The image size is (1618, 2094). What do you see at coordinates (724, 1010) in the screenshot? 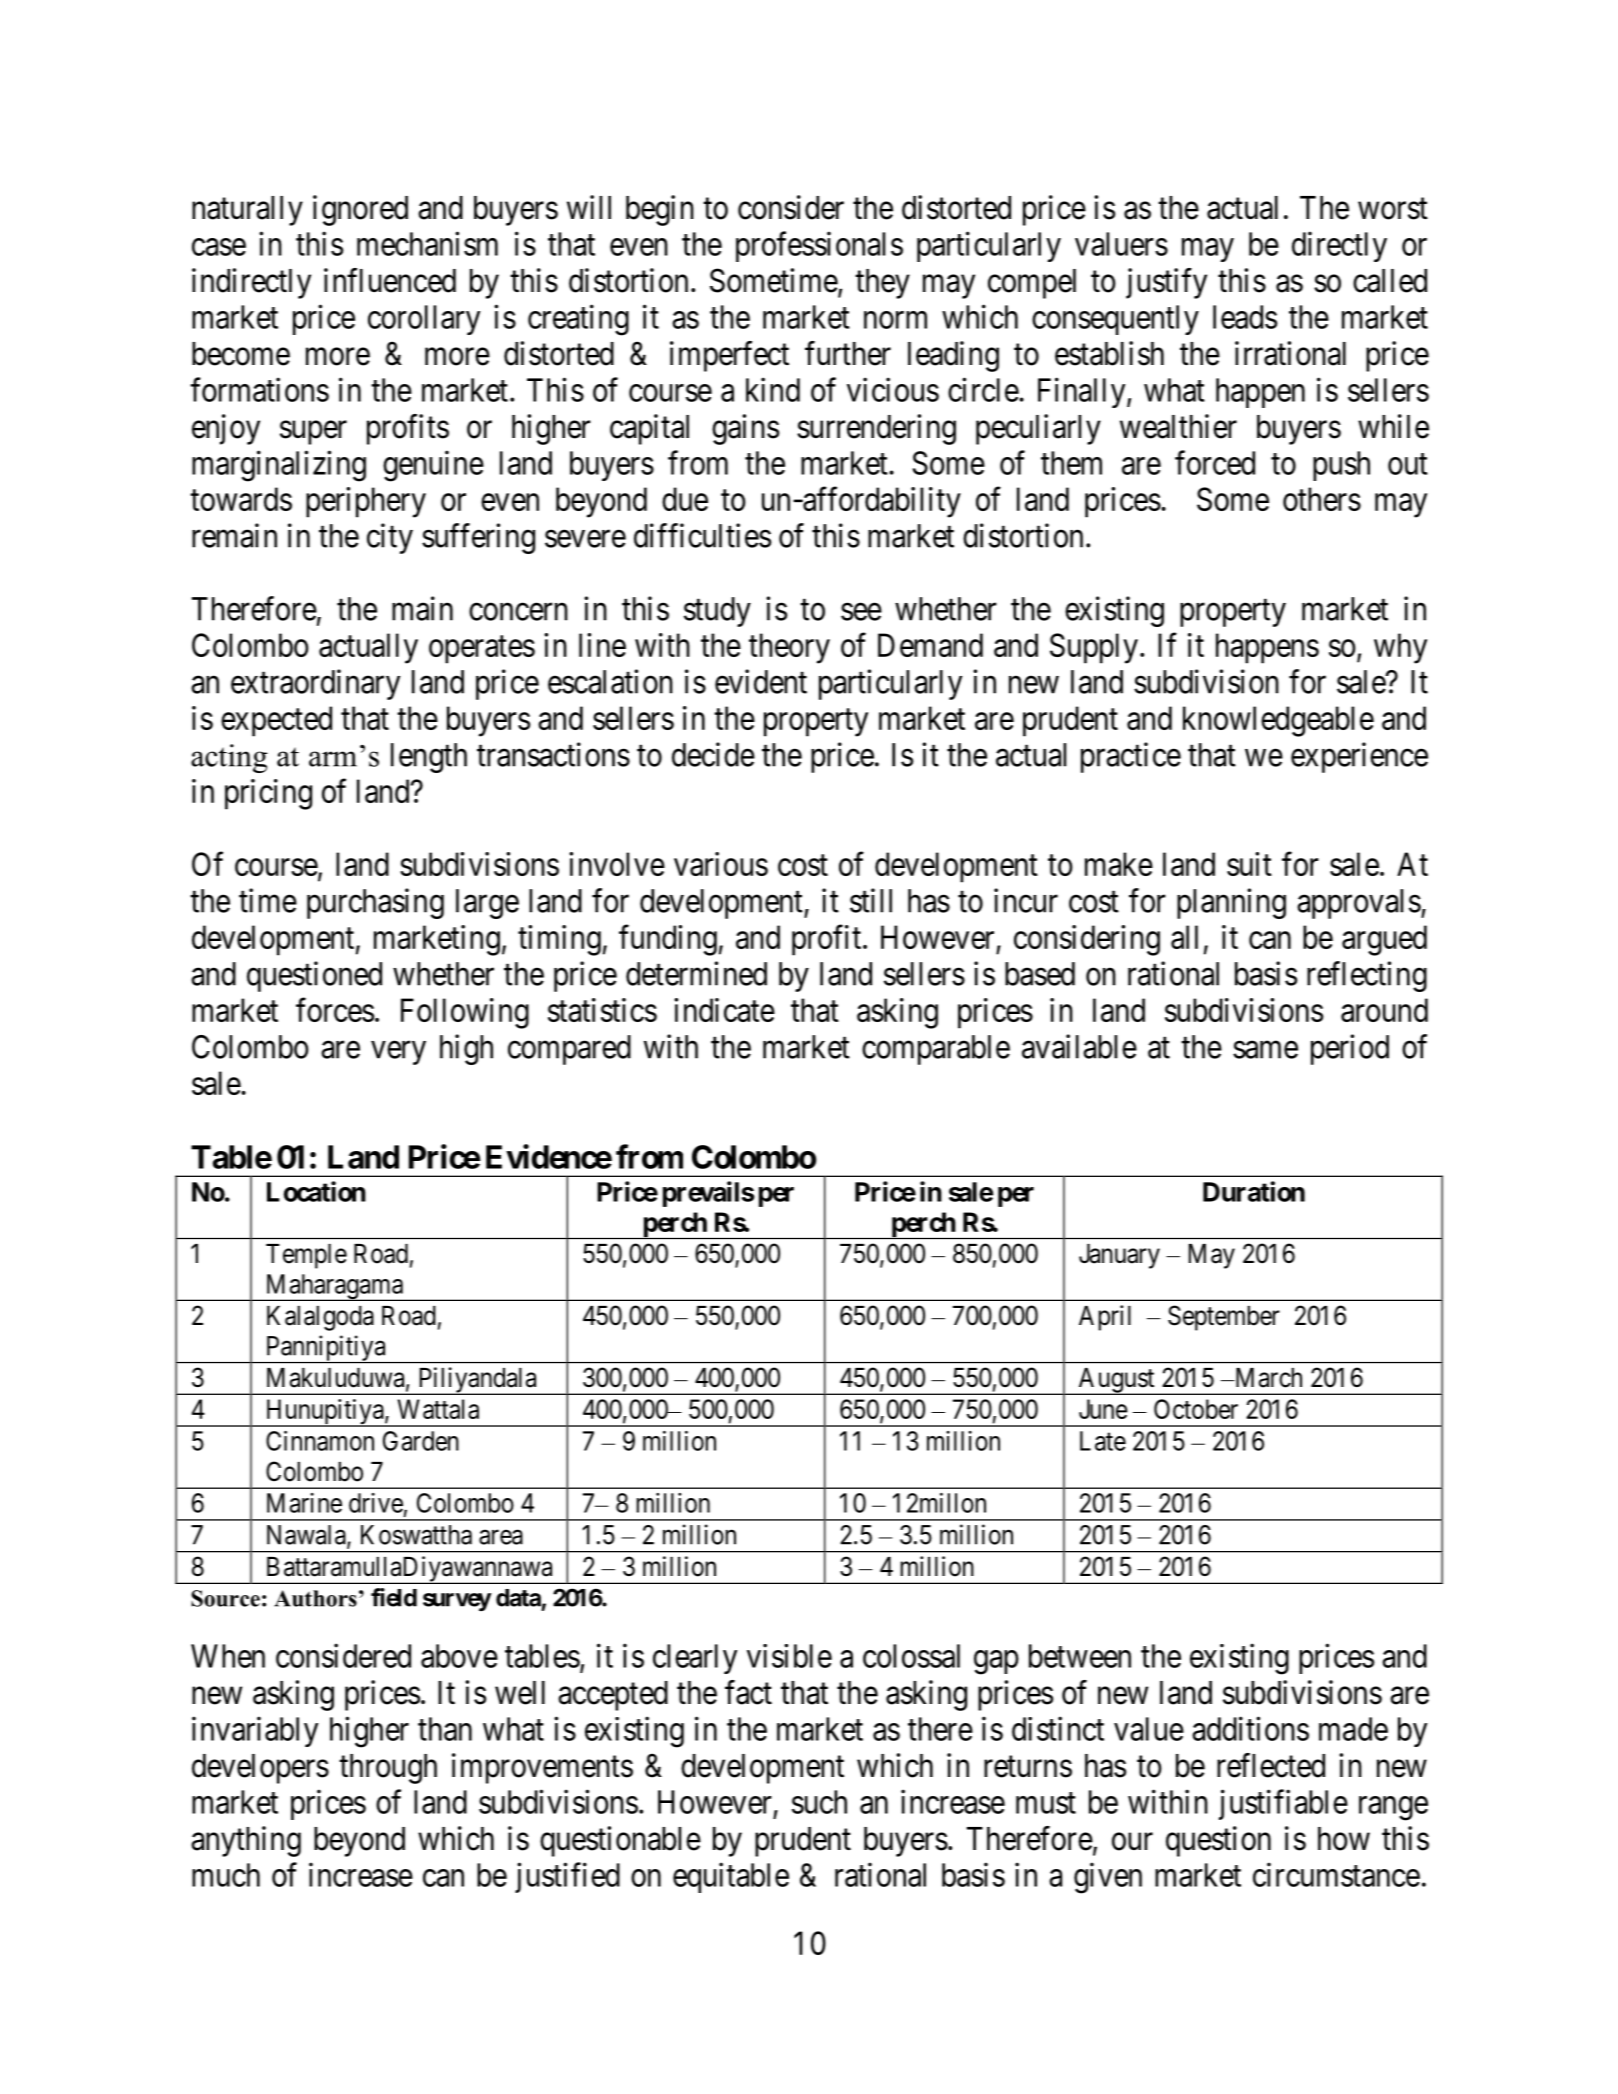
I see `indicate` at bounding box center [724, 1010].
